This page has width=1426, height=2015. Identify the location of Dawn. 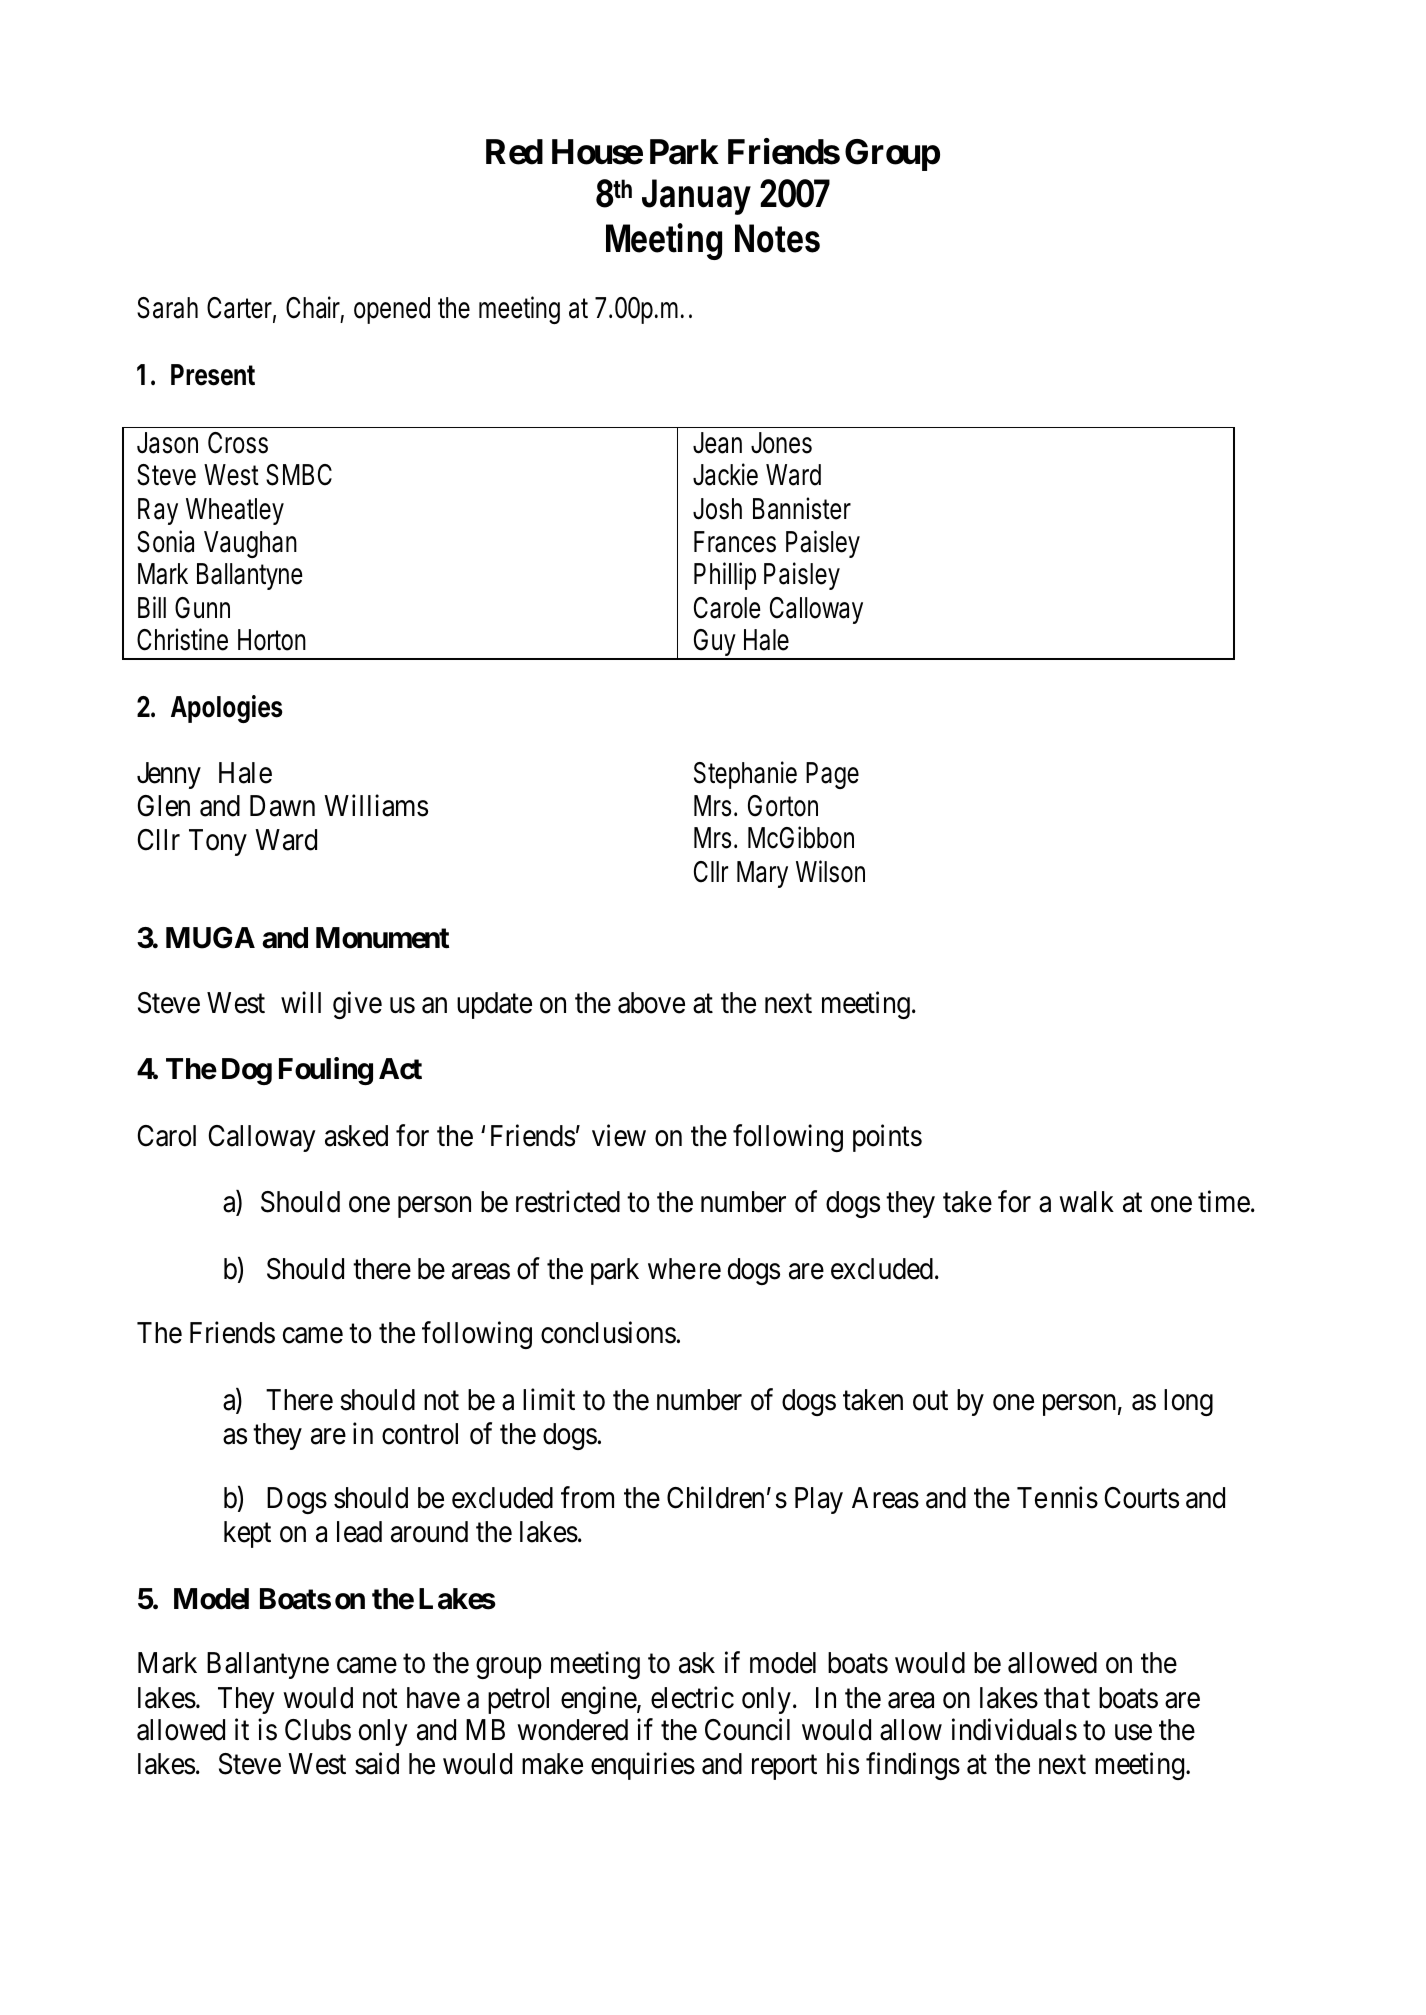
(282, 806).
